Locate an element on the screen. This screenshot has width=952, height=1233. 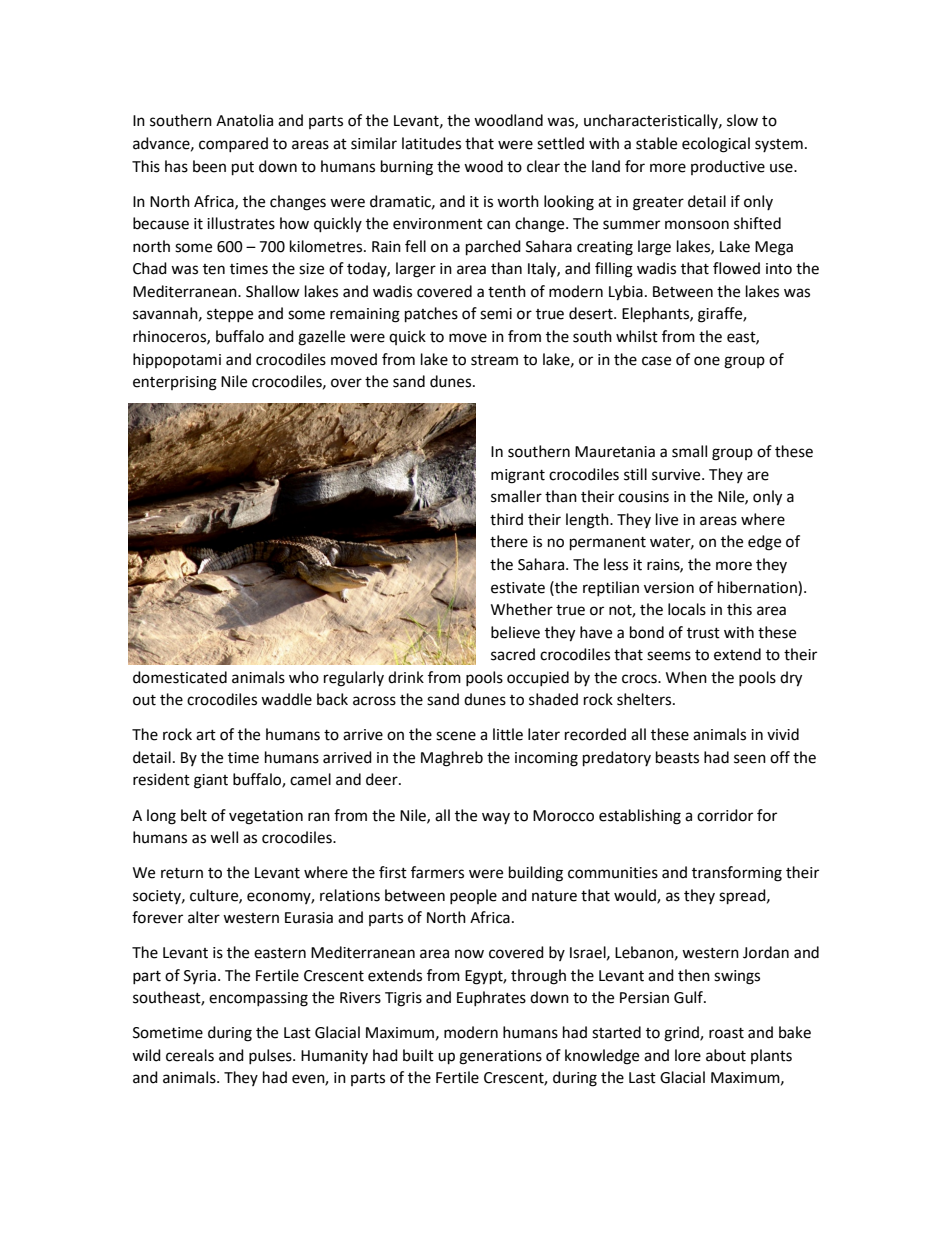
Euphrates is located at coordinates (491, 998).
